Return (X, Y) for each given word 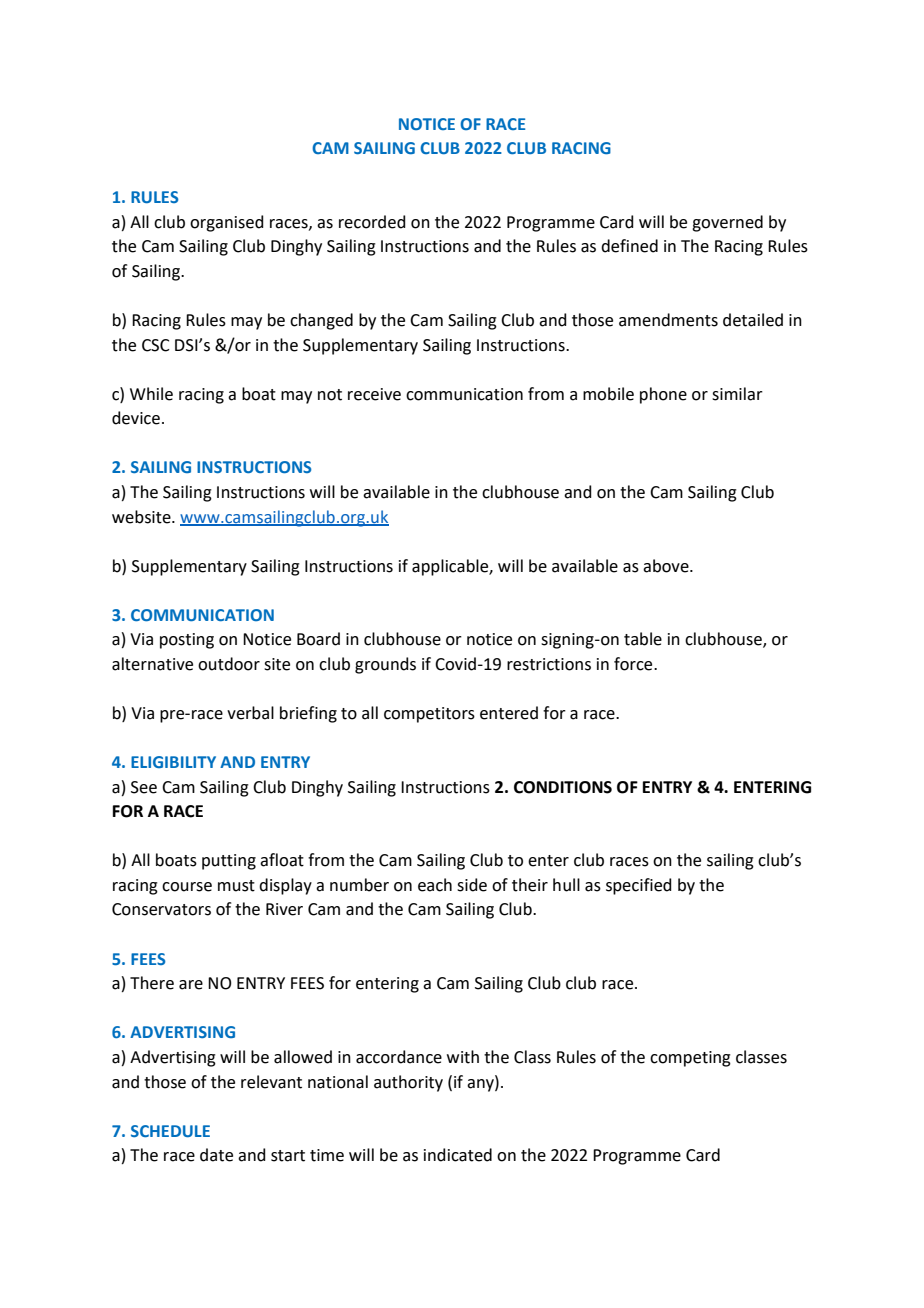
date (216, 1155)
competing (690, 1059)
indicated (458, 1155)
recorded (372, 222)
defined (629, 246)
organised (227, 223)
